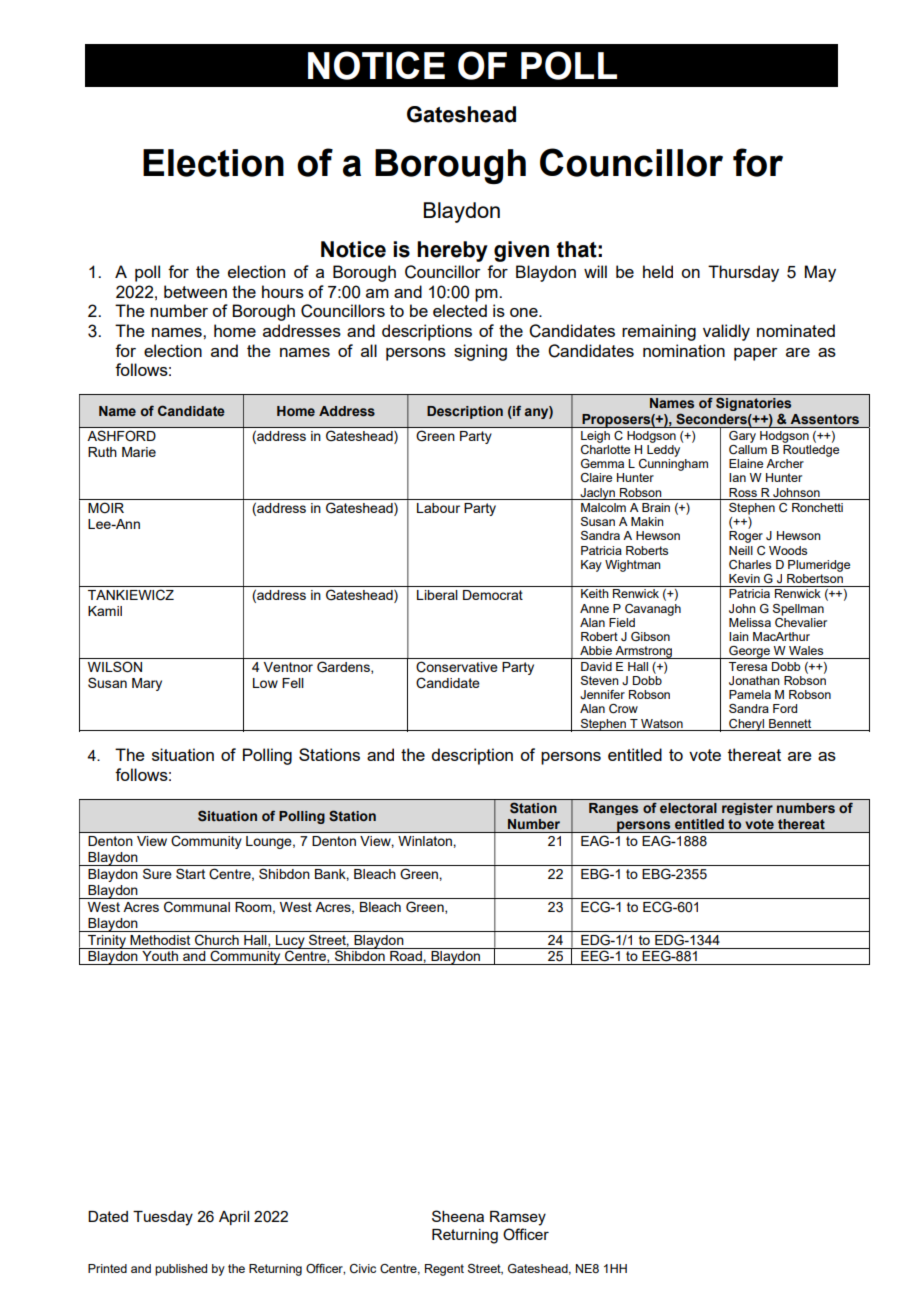 The width and height of the screenshot is (924, 1308). I want to click on Ramsey, so click(518, 1218).
